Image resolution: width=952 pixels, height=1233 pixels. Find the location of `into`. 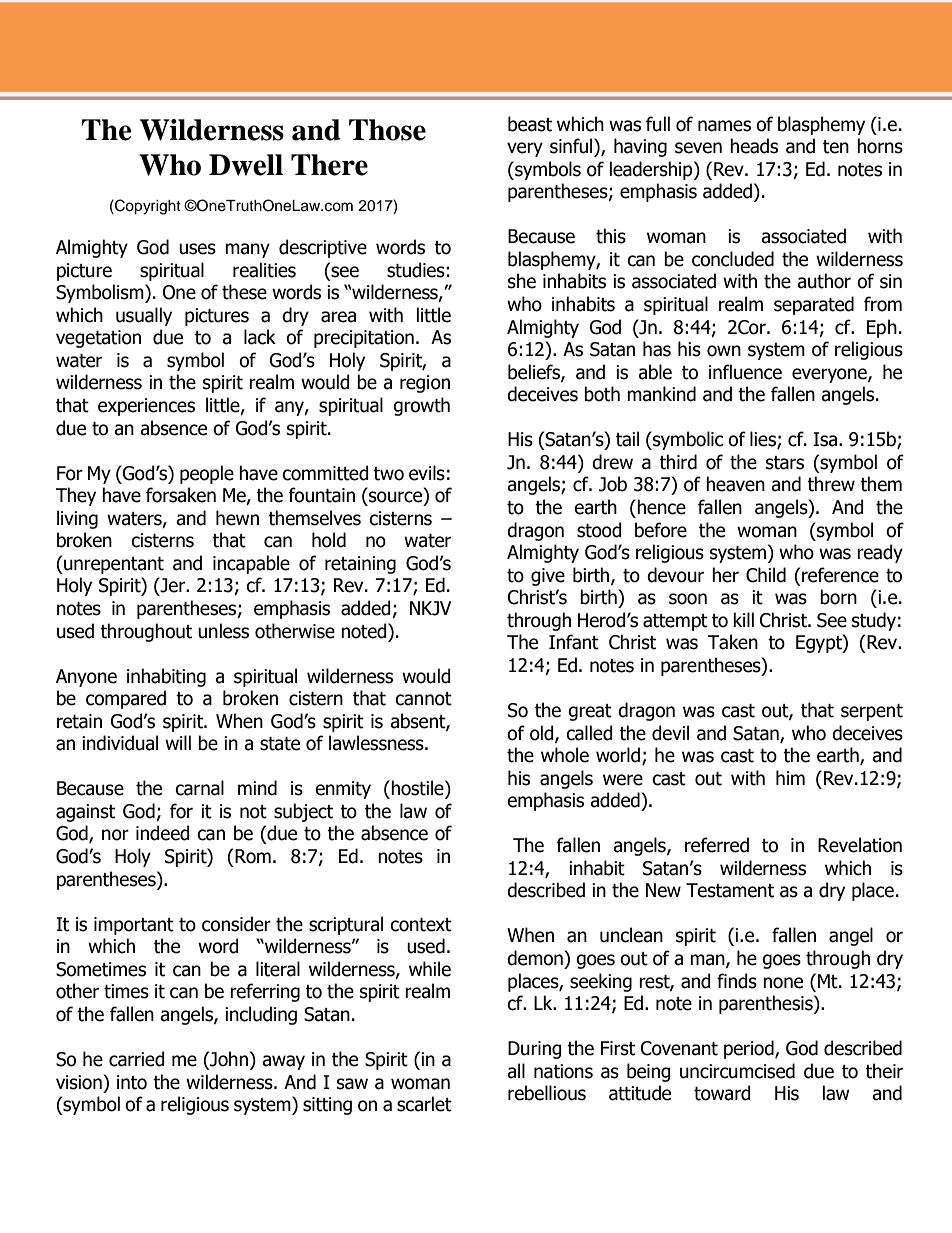

into is located at coordinates (132, 1082).
